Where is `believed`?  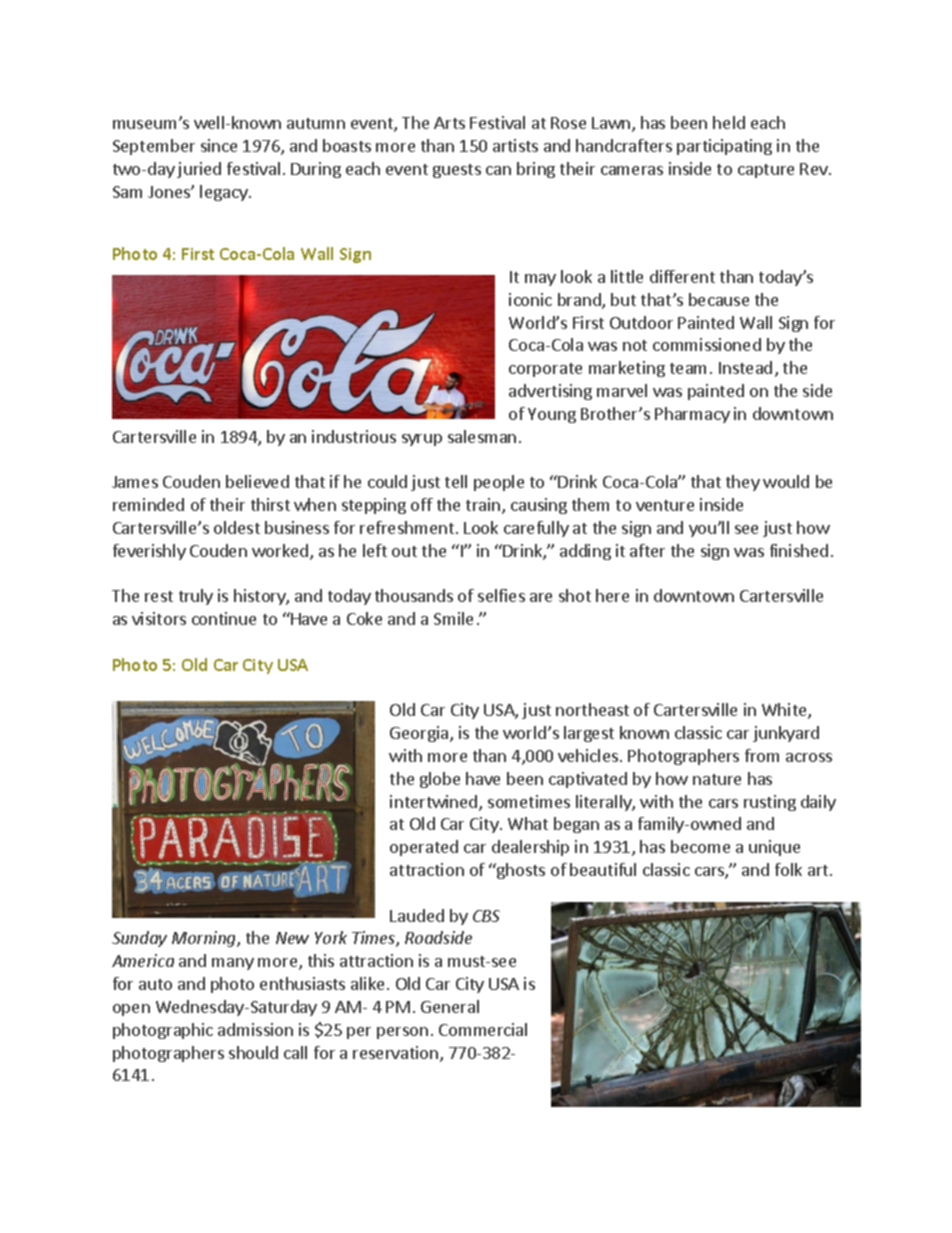 believed is located at coordinates (257, 481).
